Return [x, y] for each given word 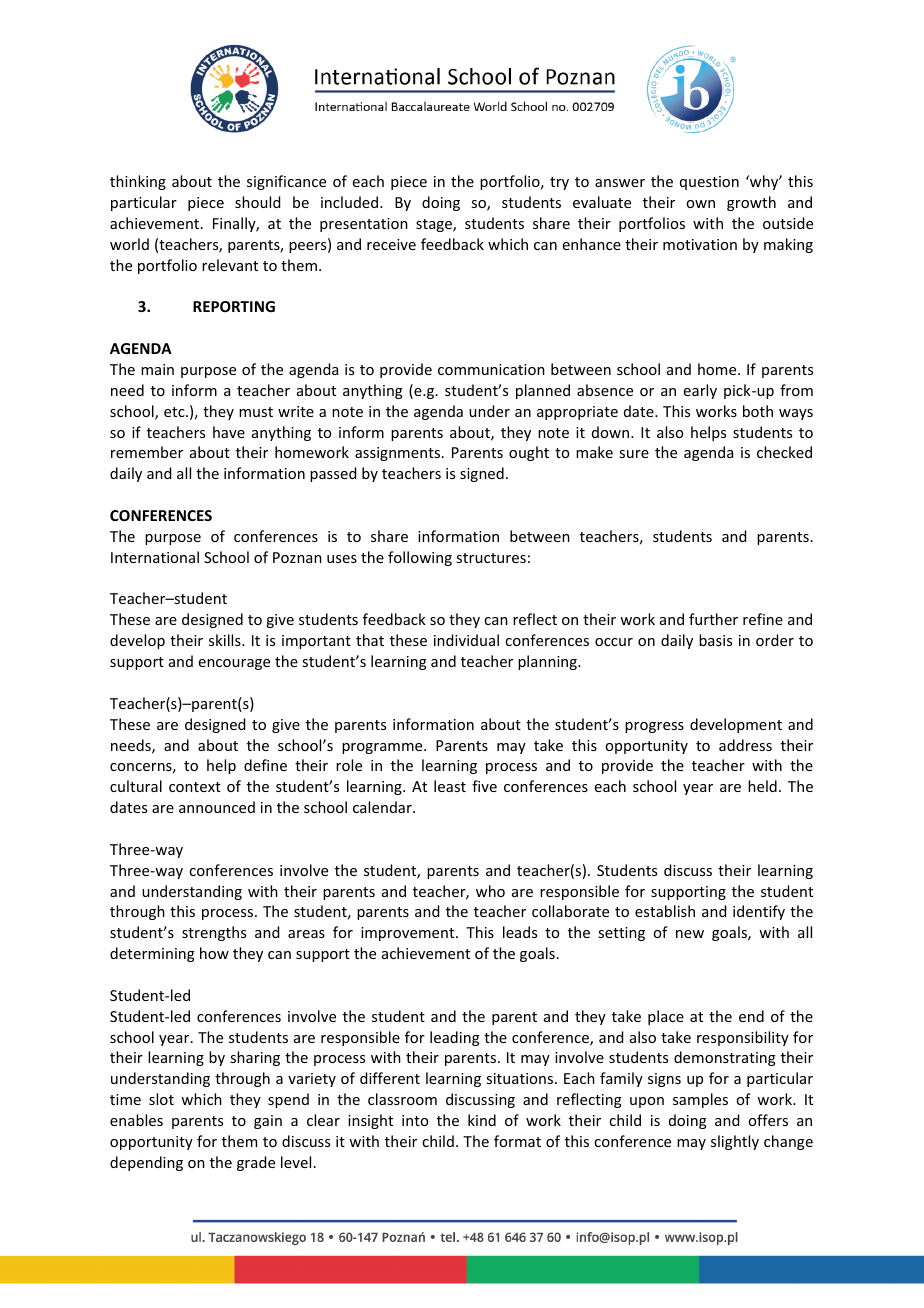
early [700, 391]
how [214, 953]
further [713, 619]
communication [491, 369]
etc [175, 412]
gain [268, 1122]
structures [491, 558]
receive [391, 244]
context [195, 787]
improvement [409, 934]
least [450, 786]
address [745, 745]
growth [751, 203]
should [257, 202]
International [155, 557]
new [690, 934]
